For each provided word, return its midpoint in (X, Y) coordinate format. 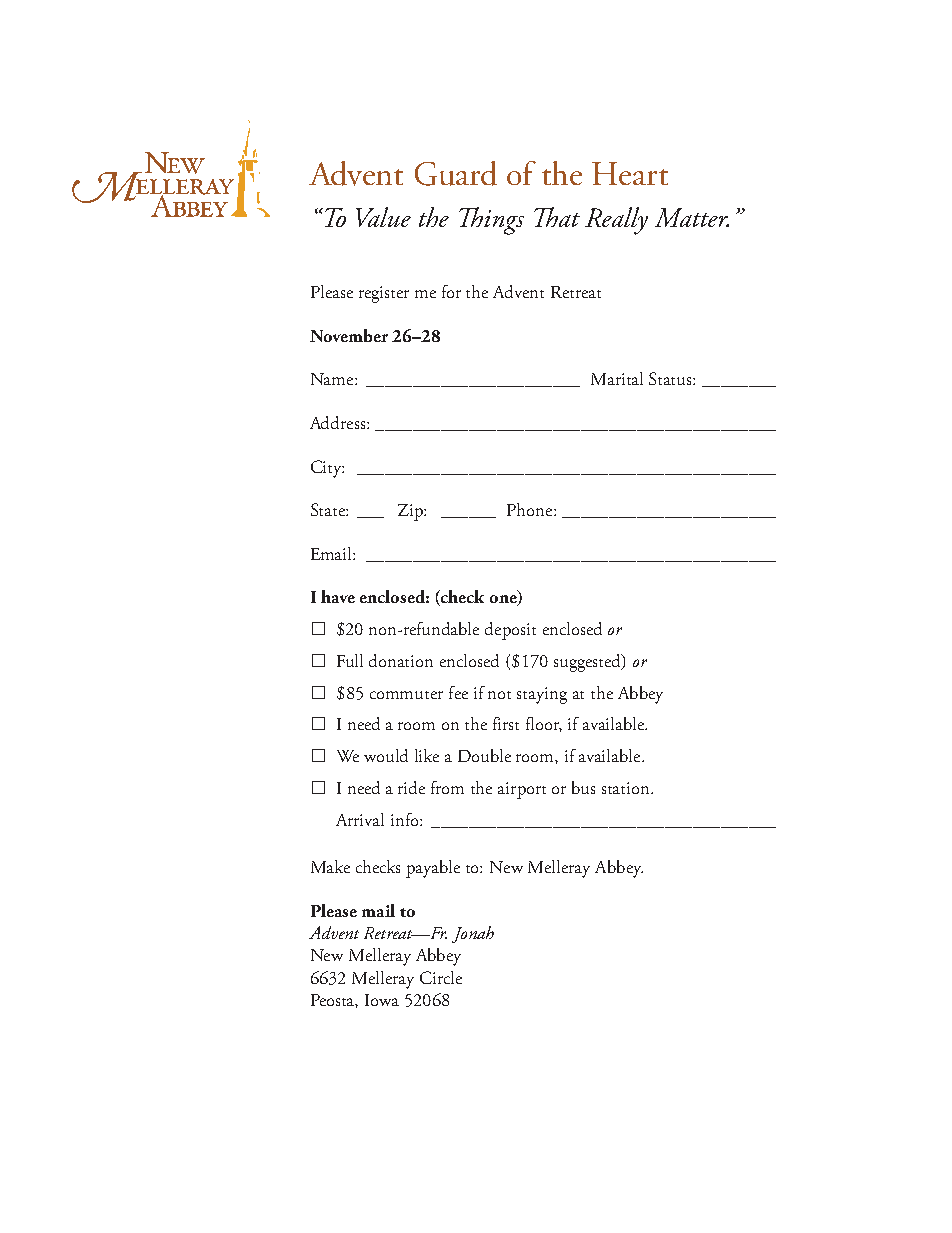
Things (491, 221)
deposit (510, 631)
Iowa (382, 1000)
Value (383, 217)
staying (542, 695)
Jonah (473, 934)
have (338, 596)
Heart (630, 173)
